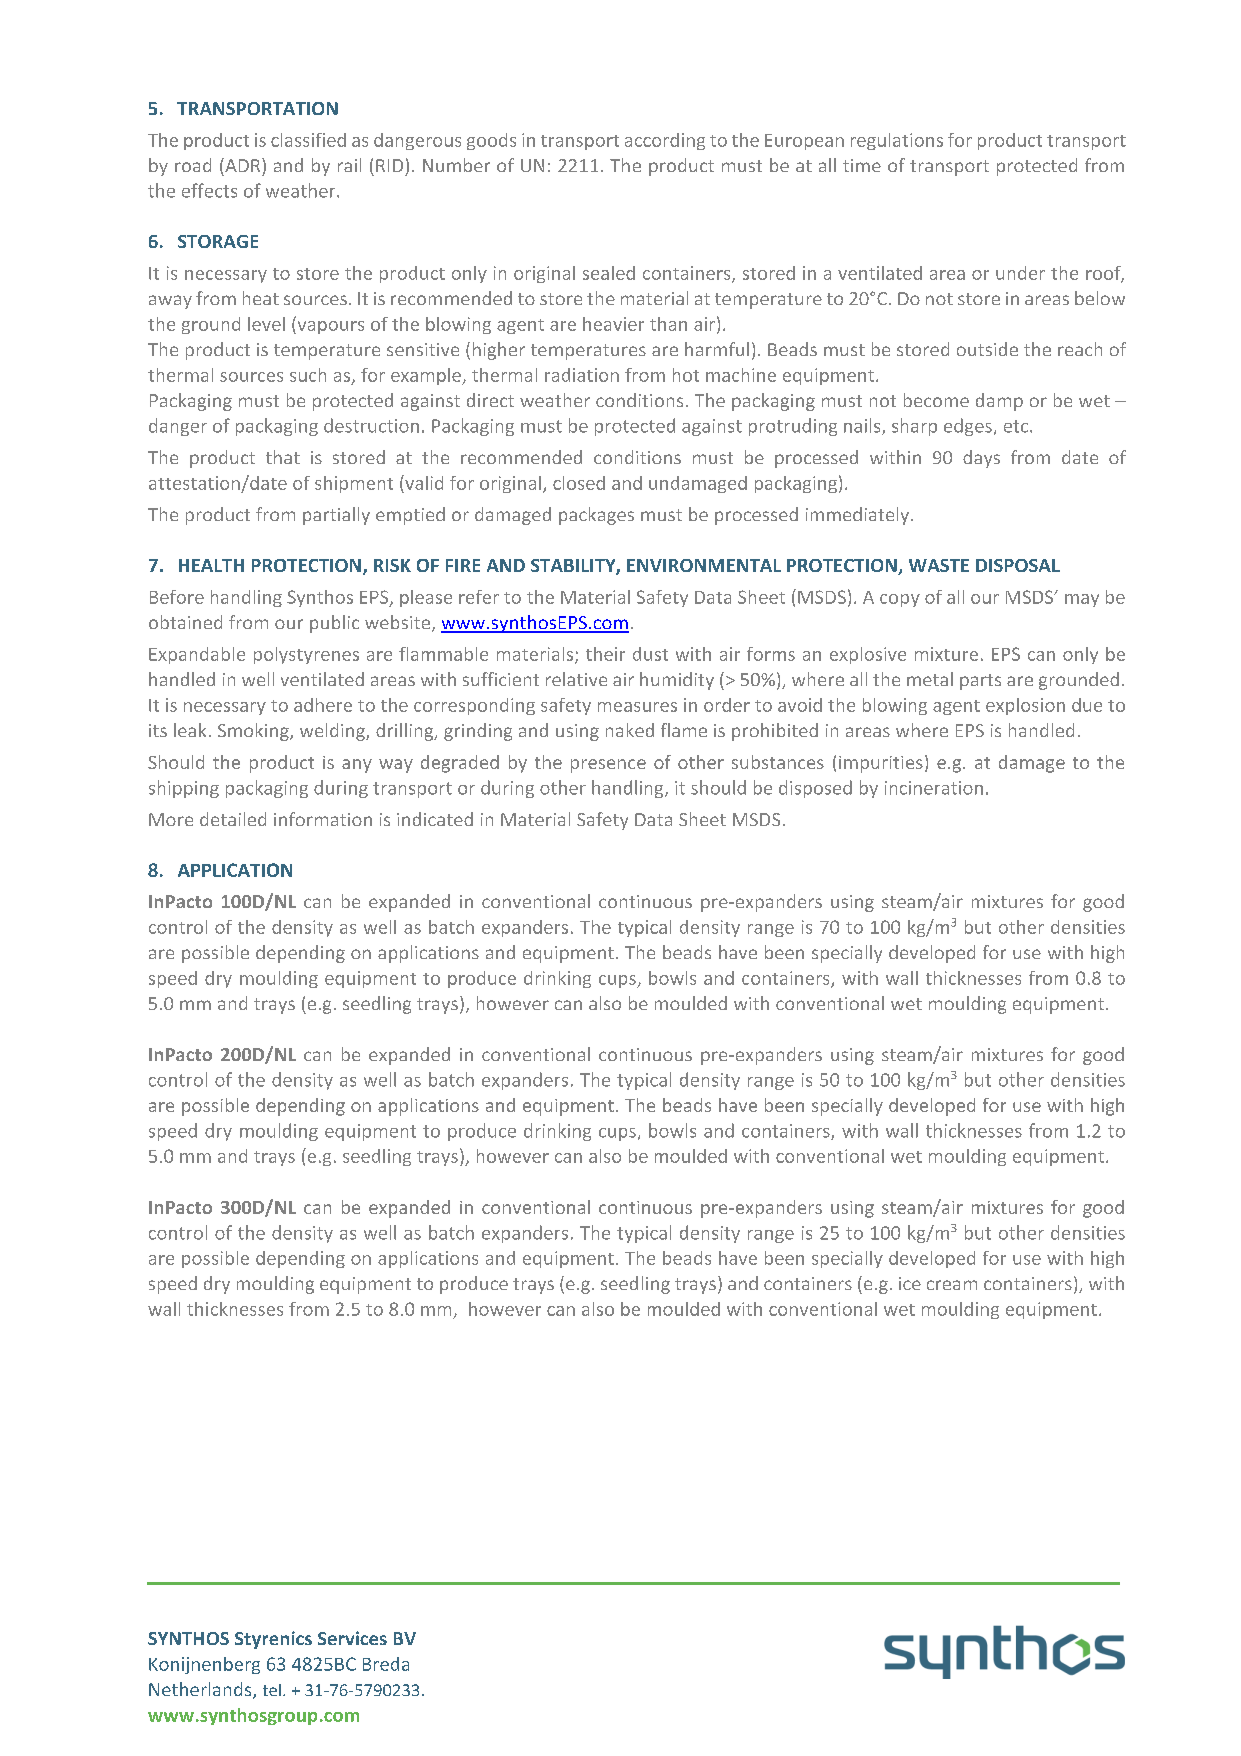 The height and width of the screenshot is (1756, 1241). Describe the element at coordinates (243, 165) in the screenshot. I see `ADR` at that location.
